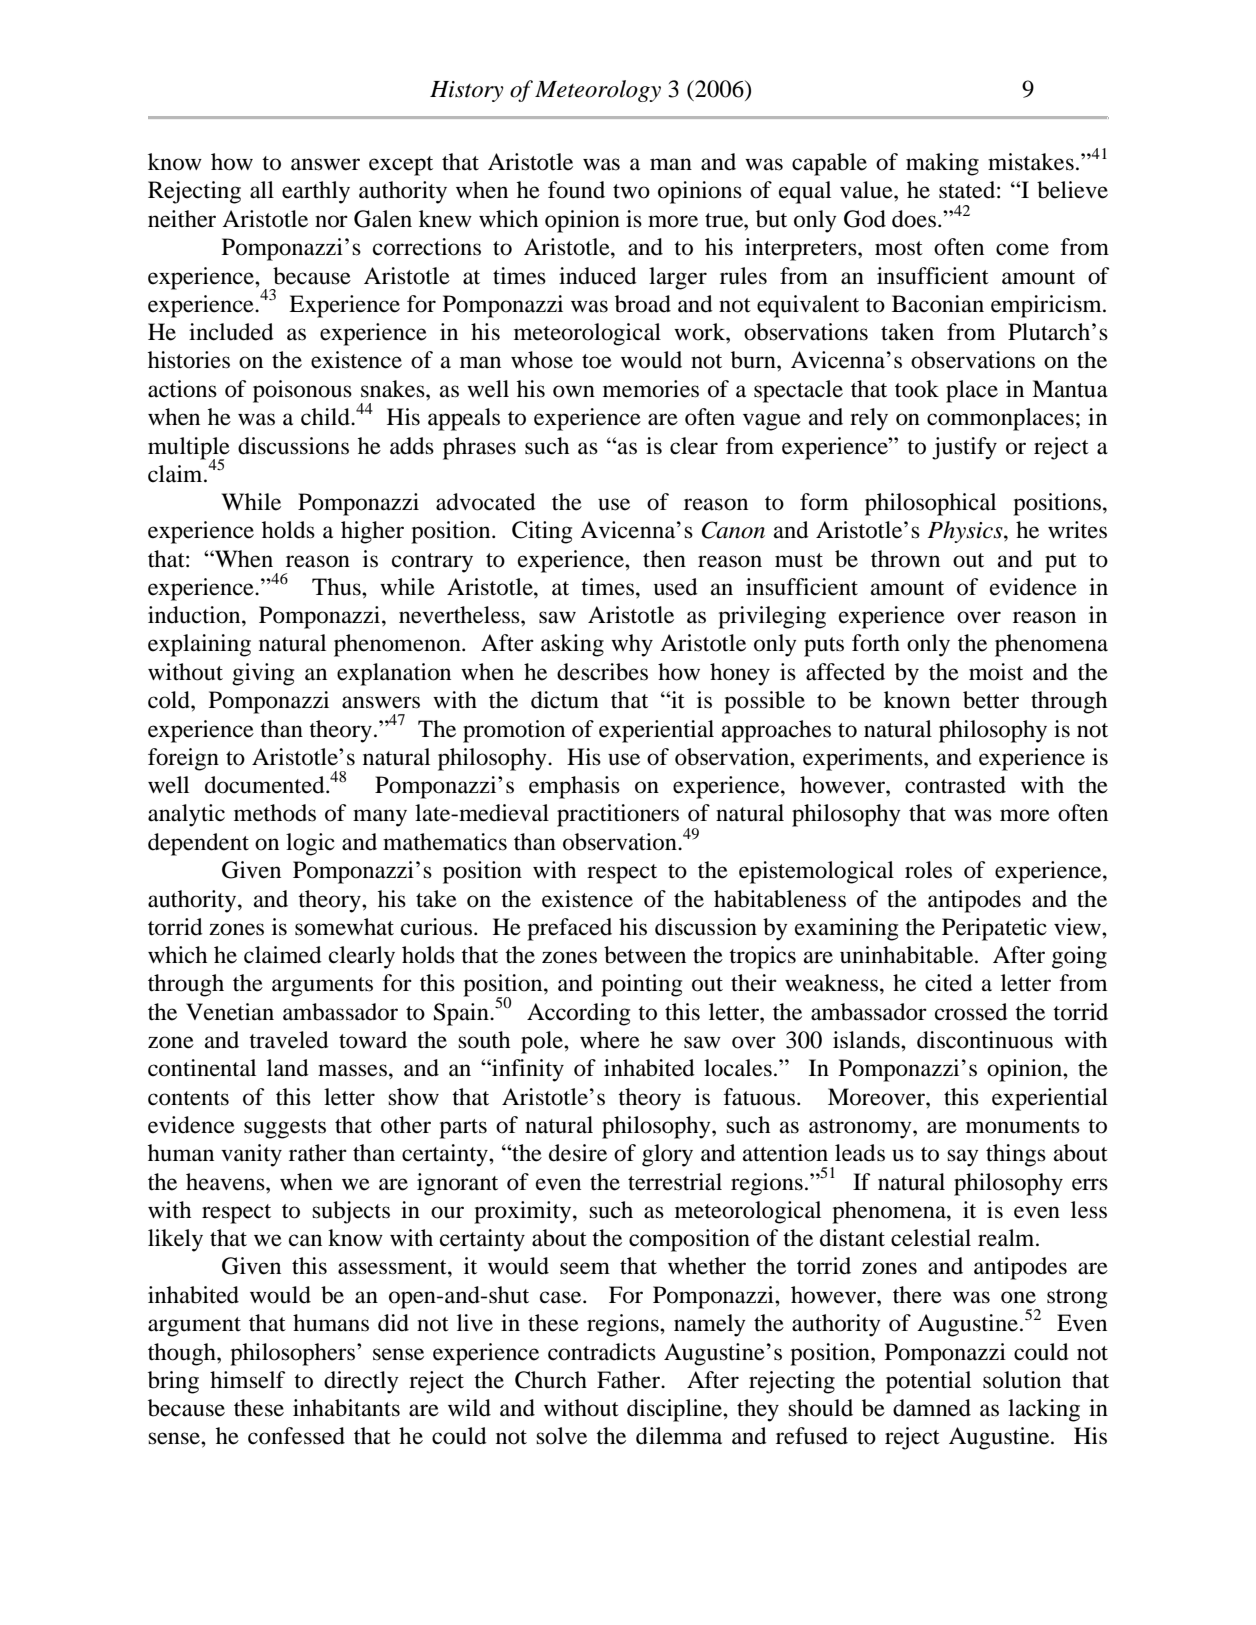 The image size is (1256, 1625). I want to click on Father, so click(629, 1380).
